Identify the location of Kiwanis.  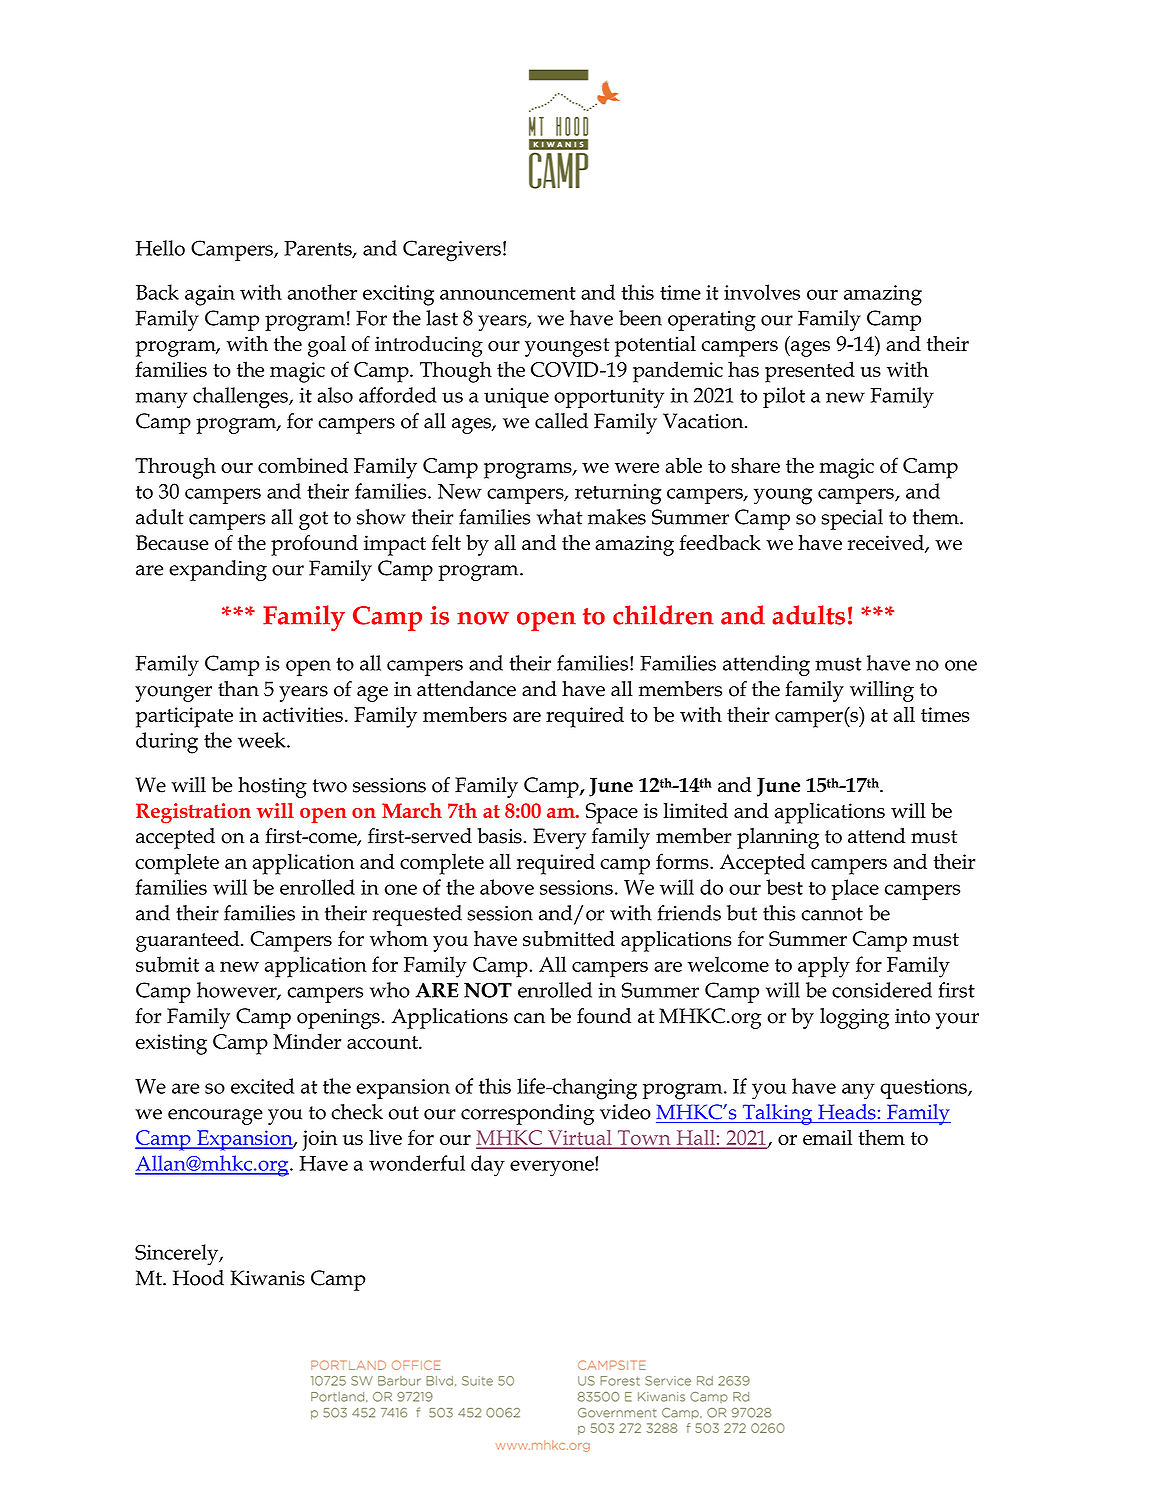
(267, 1278).
